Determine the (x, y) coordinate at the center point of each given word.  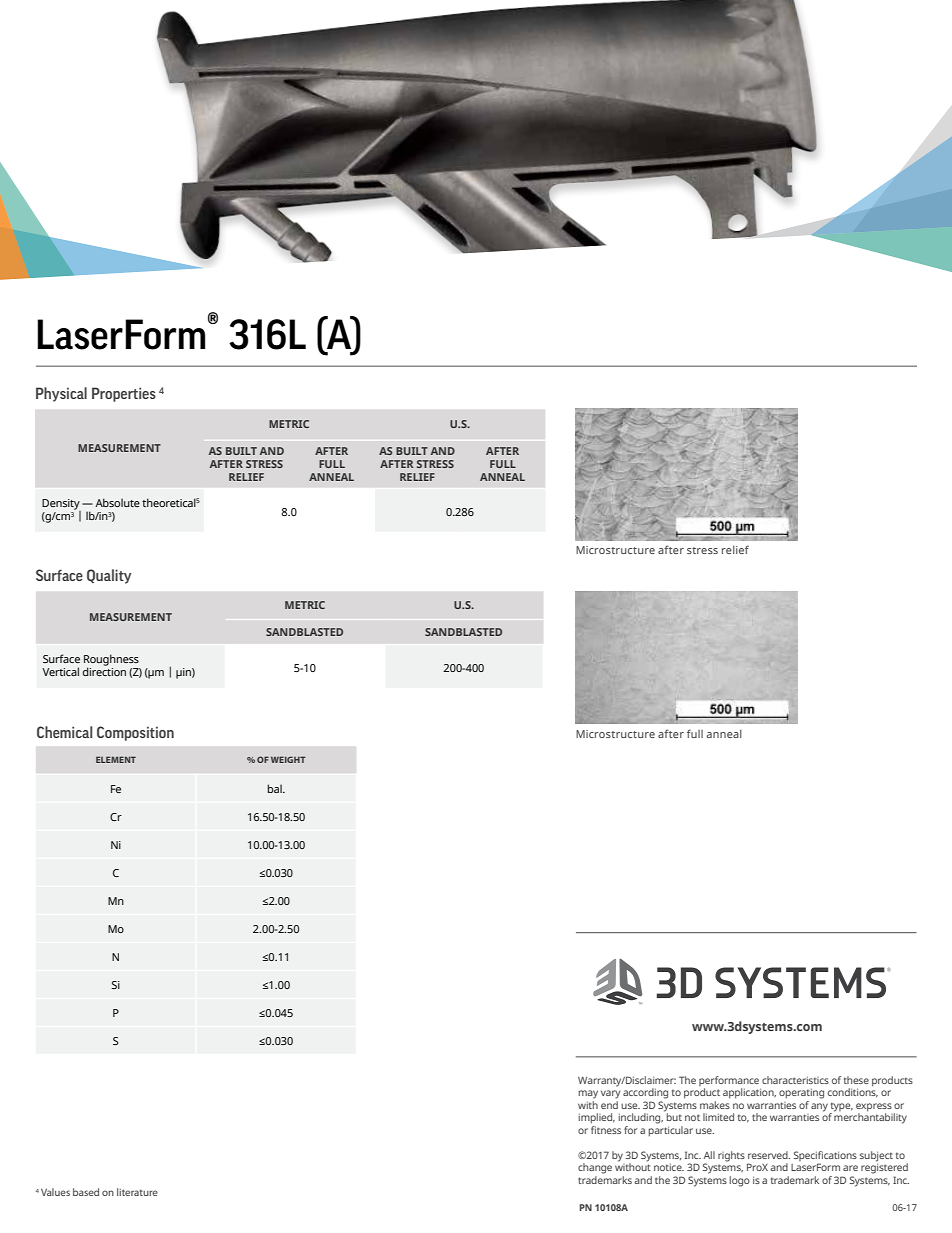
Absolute (117, 502)
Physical (61, 394)
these (856, 1080)
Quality (109, 576)
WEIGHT (288, 759)
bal (276, 788)
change (595, 1168)
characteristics (795, 1080)
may (588, 1094)
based (86, 1192)
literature (137, 1192)
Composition (135, 733)
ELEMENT (116, 759)
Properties (124, 394)
